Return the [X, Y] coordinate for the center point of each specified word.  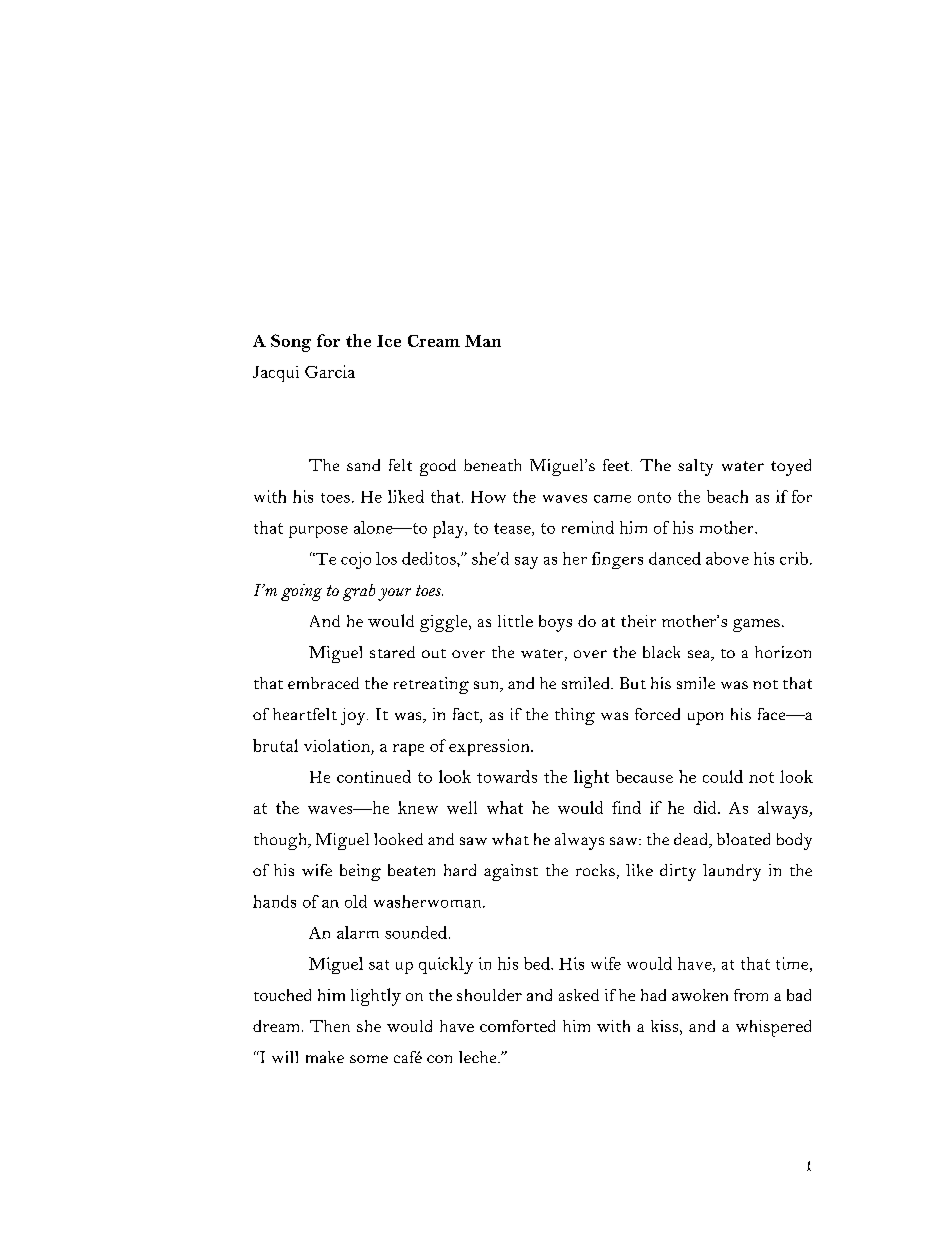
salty [695, 467]
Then [330, 1026]
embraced [323, 683]
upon [705, 718]
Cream [434, 341]
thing [575, 716]
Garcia [330, 371]
